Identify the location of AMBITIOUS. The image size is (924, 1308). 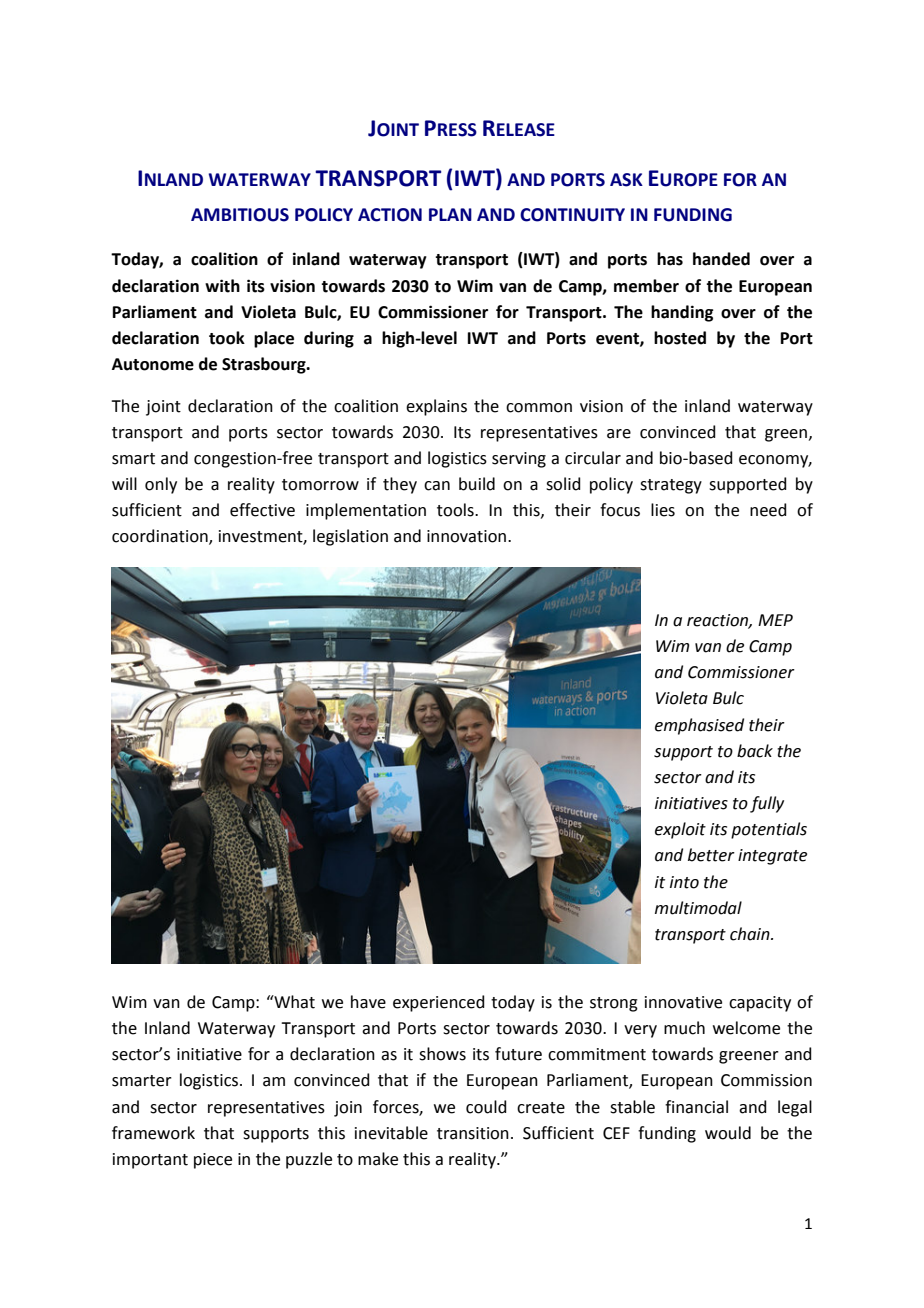
(240, 215).
